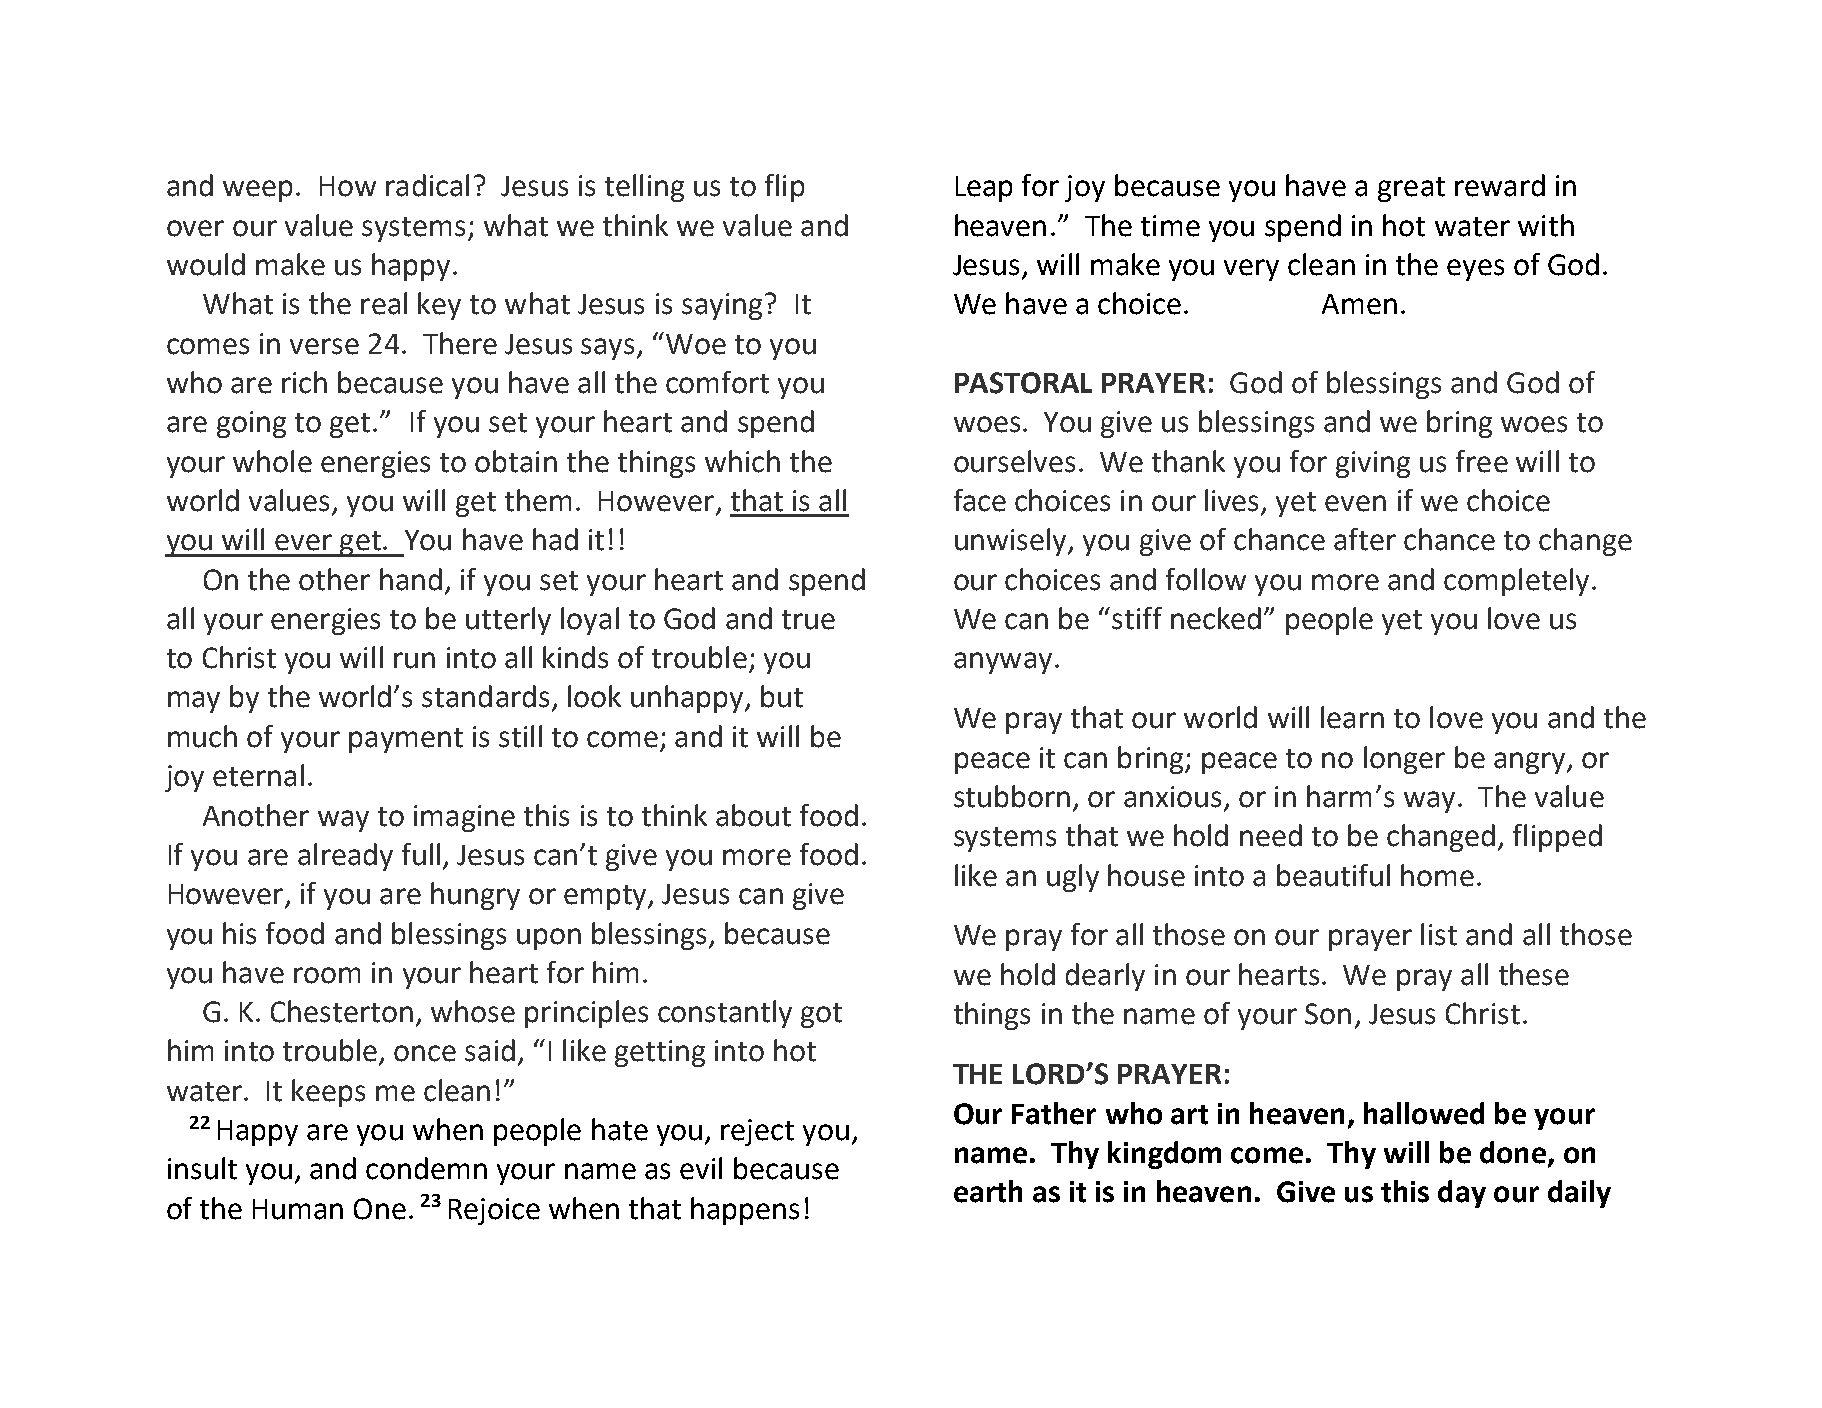 The width and height of the document is (1822, 1408). What do you see at coordinates (426, 1168) in the document?
I see `condemn` at bounding box center [426, 1168].
